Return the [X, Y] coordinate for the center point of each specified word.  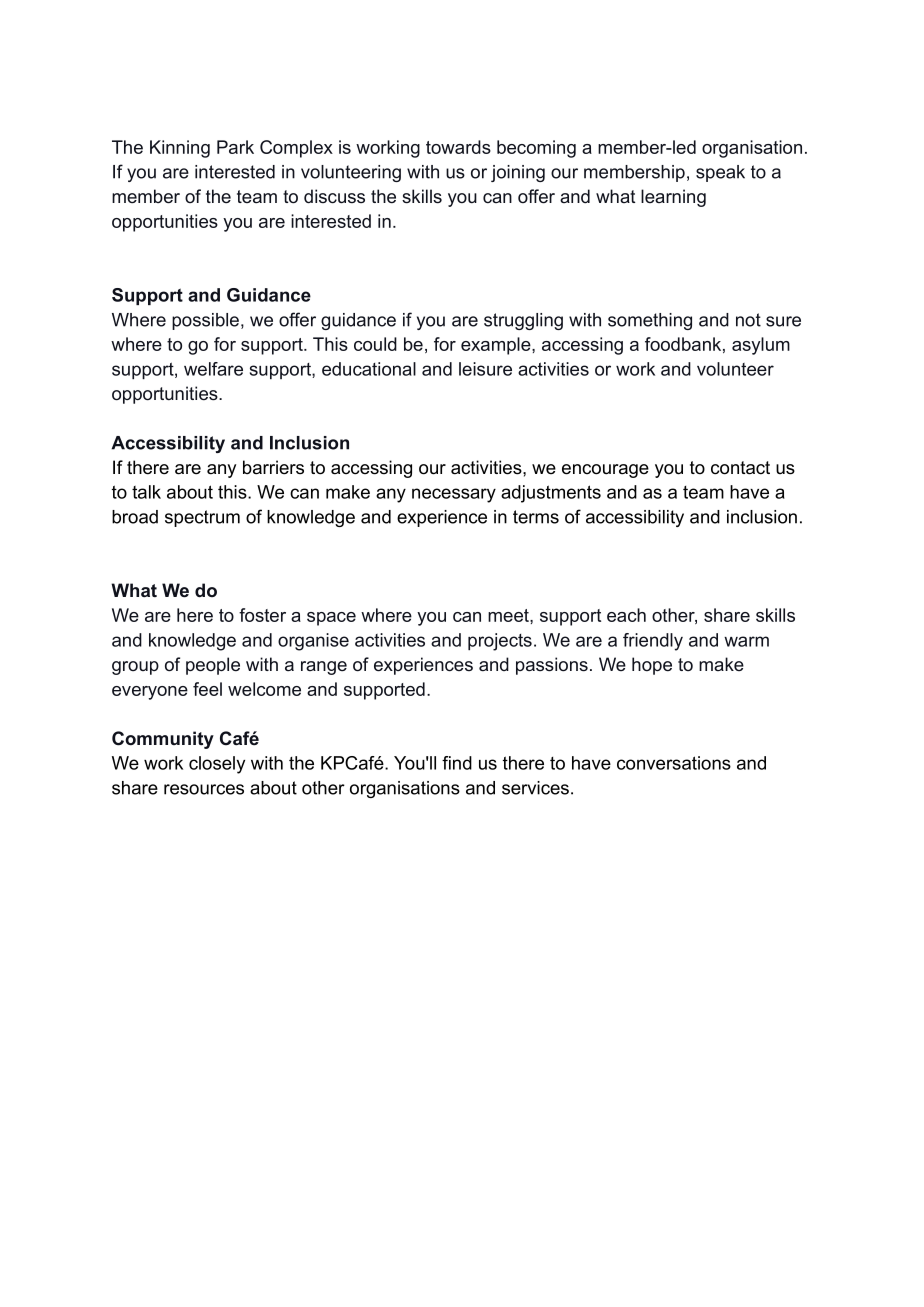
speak [720, 173]
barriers [273, 467]
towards [458, 147]
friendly [653, 642]
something [650, 321]
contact [740, 468]
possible [205, 321]
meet [509, 615]
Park [235, 147]
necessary [454, 495]
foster [262, 615]
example [497, 346]
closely [217, 765]
